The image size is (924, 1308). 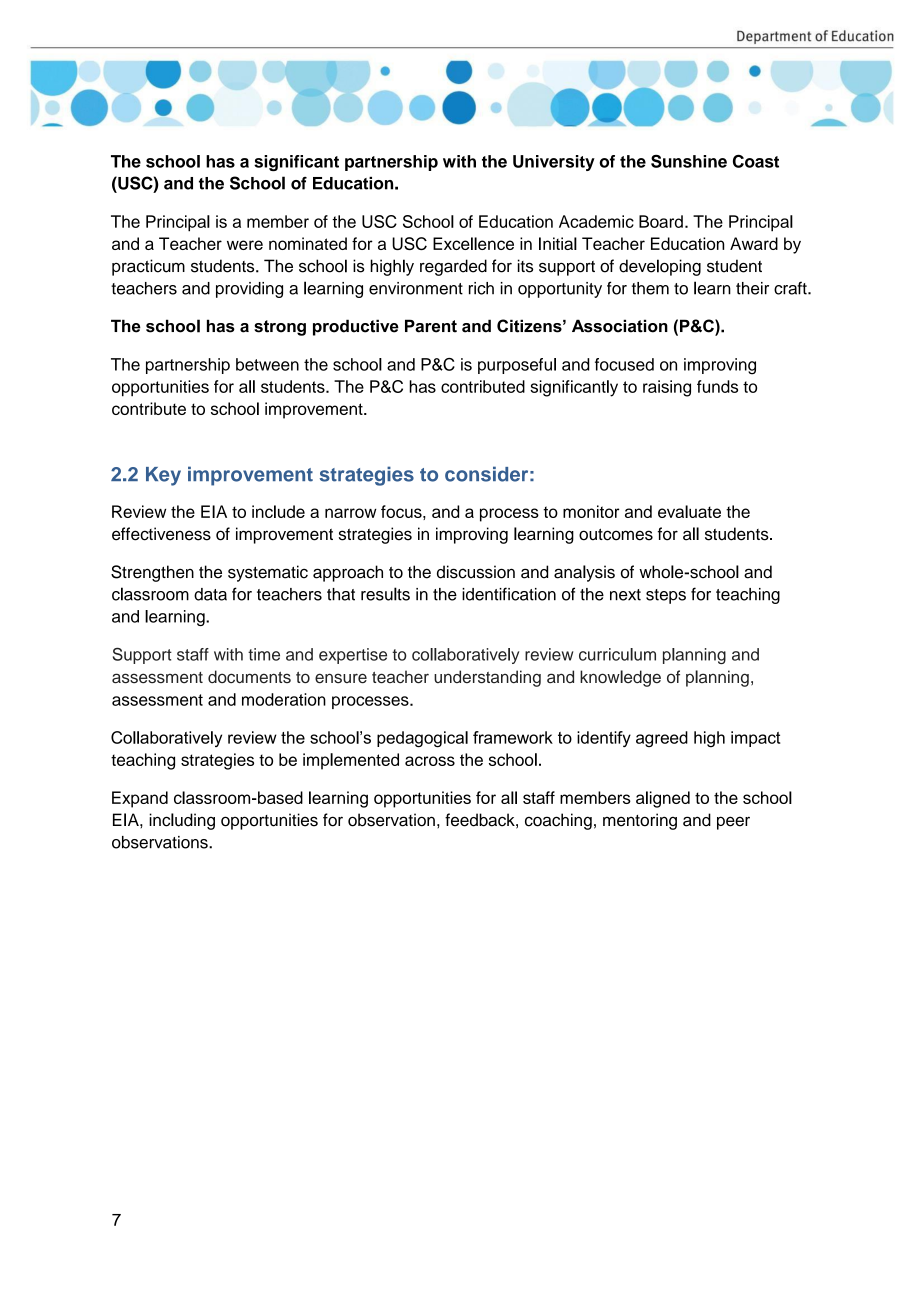 I want to click on were, so click(x=245, y=245).
